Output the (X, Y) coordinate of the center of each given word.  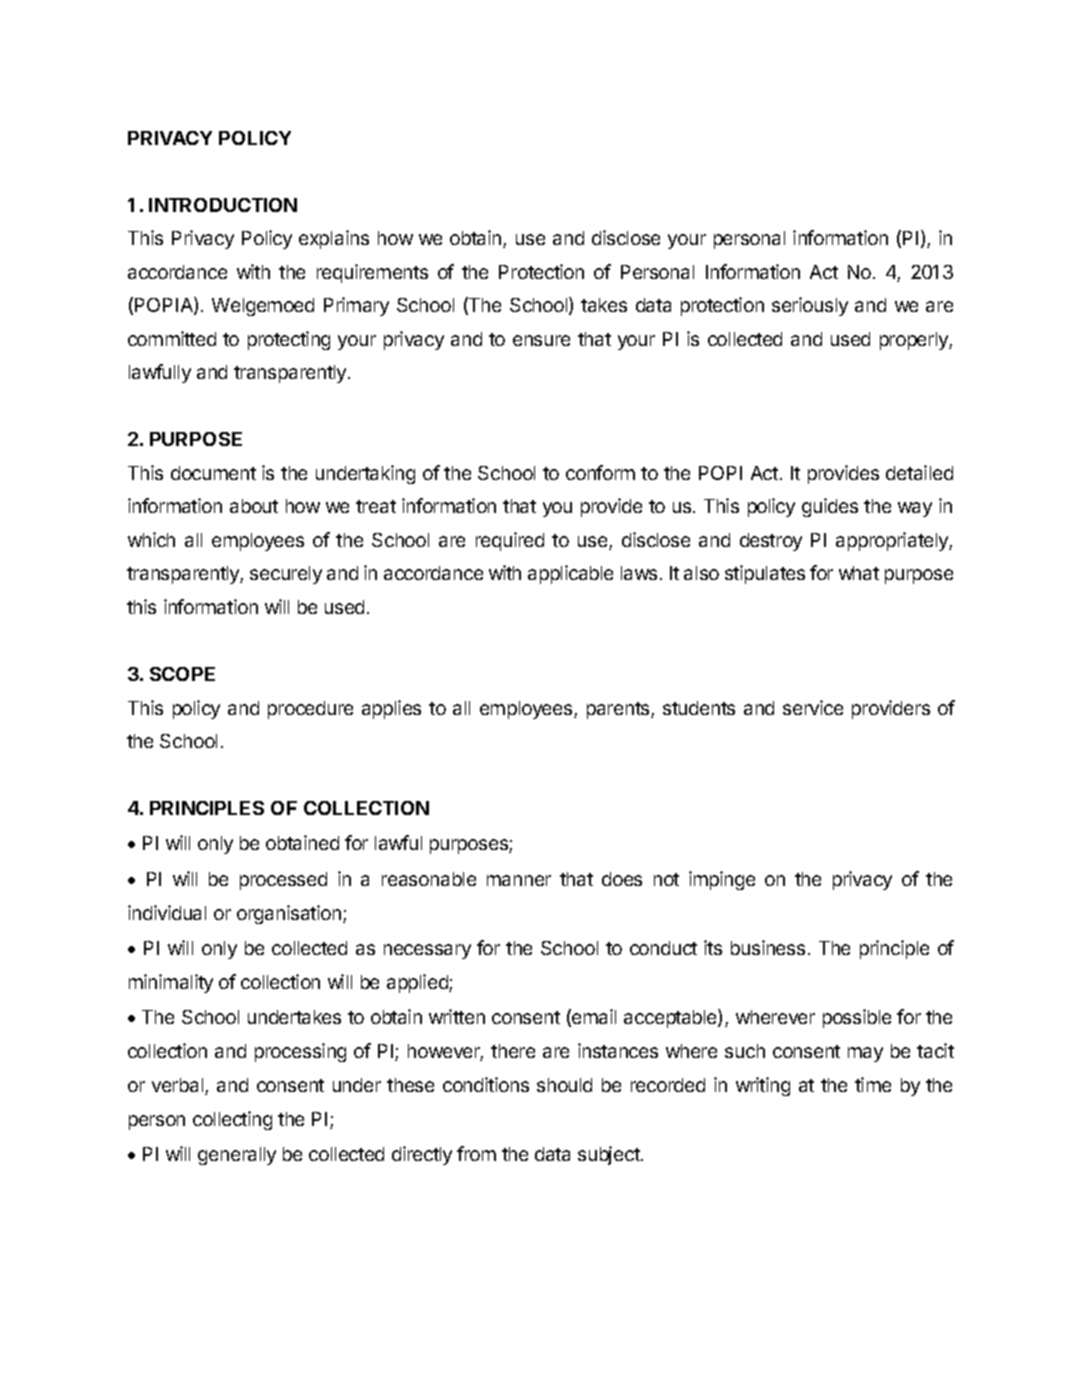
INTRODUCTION (223, 205)
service (813, 707)
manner (519, 880)
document (213, 473)
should (564, 1085)
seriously (810, 306)
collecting (232, 1120)
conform (600, 472)
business (768, 947)
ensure (541, 340)
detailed (919, 472)
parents (619, 710)
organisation (290, 914)
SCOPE (182, 674)
